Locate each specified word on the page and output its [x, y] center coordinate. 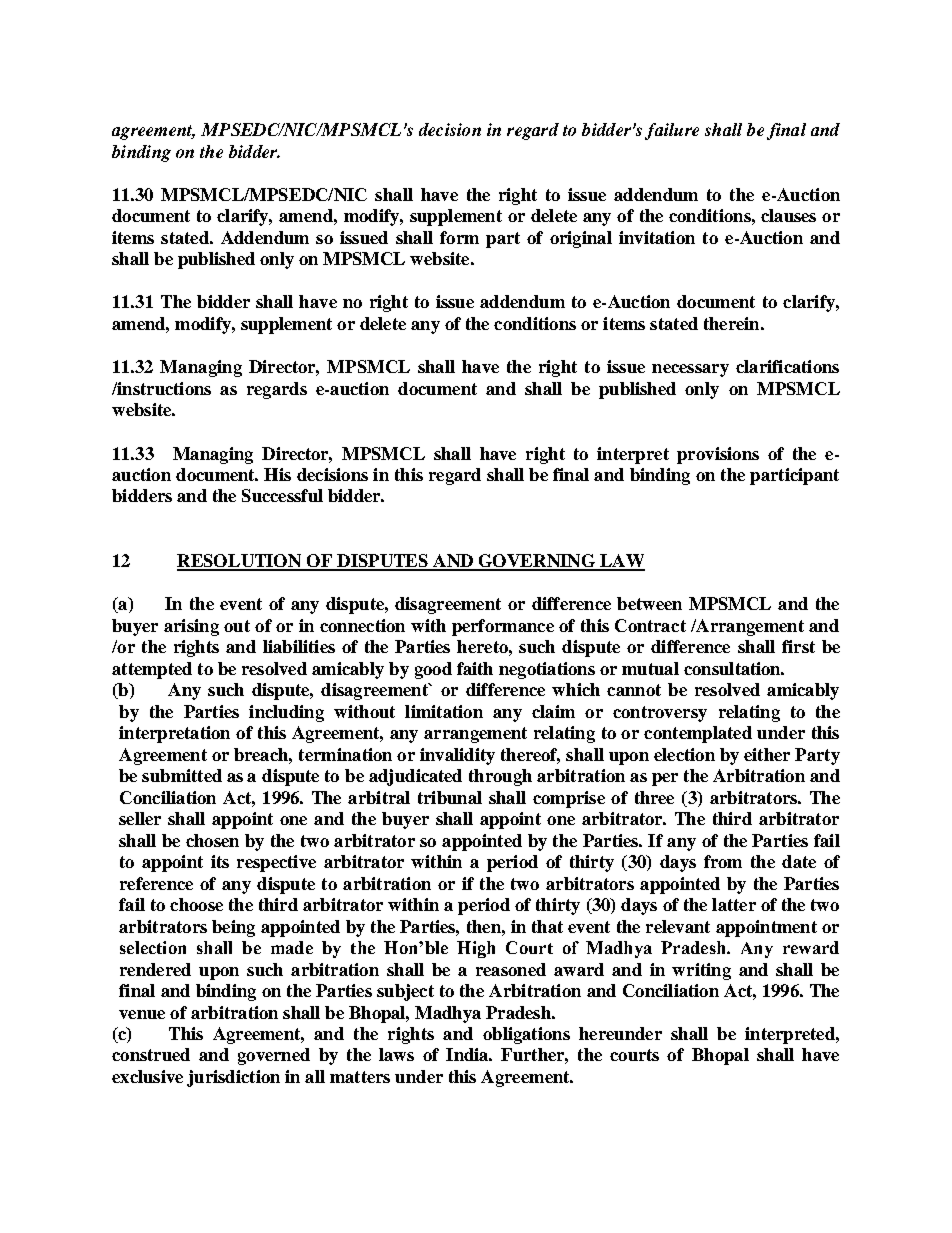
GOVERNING [536, 562]
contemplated [698, 734]
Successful [282, 495]
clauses [788, 215]
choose [196, 904]
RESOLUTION [240, 562]
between [649, 603]
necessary [690, 370]
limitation [444, 711]
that [547, 926]
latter [734, 904]
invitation [657, 237]
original [581, 239]
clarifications [787, 366]
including [286, 713]
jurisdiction [233, 1078]
